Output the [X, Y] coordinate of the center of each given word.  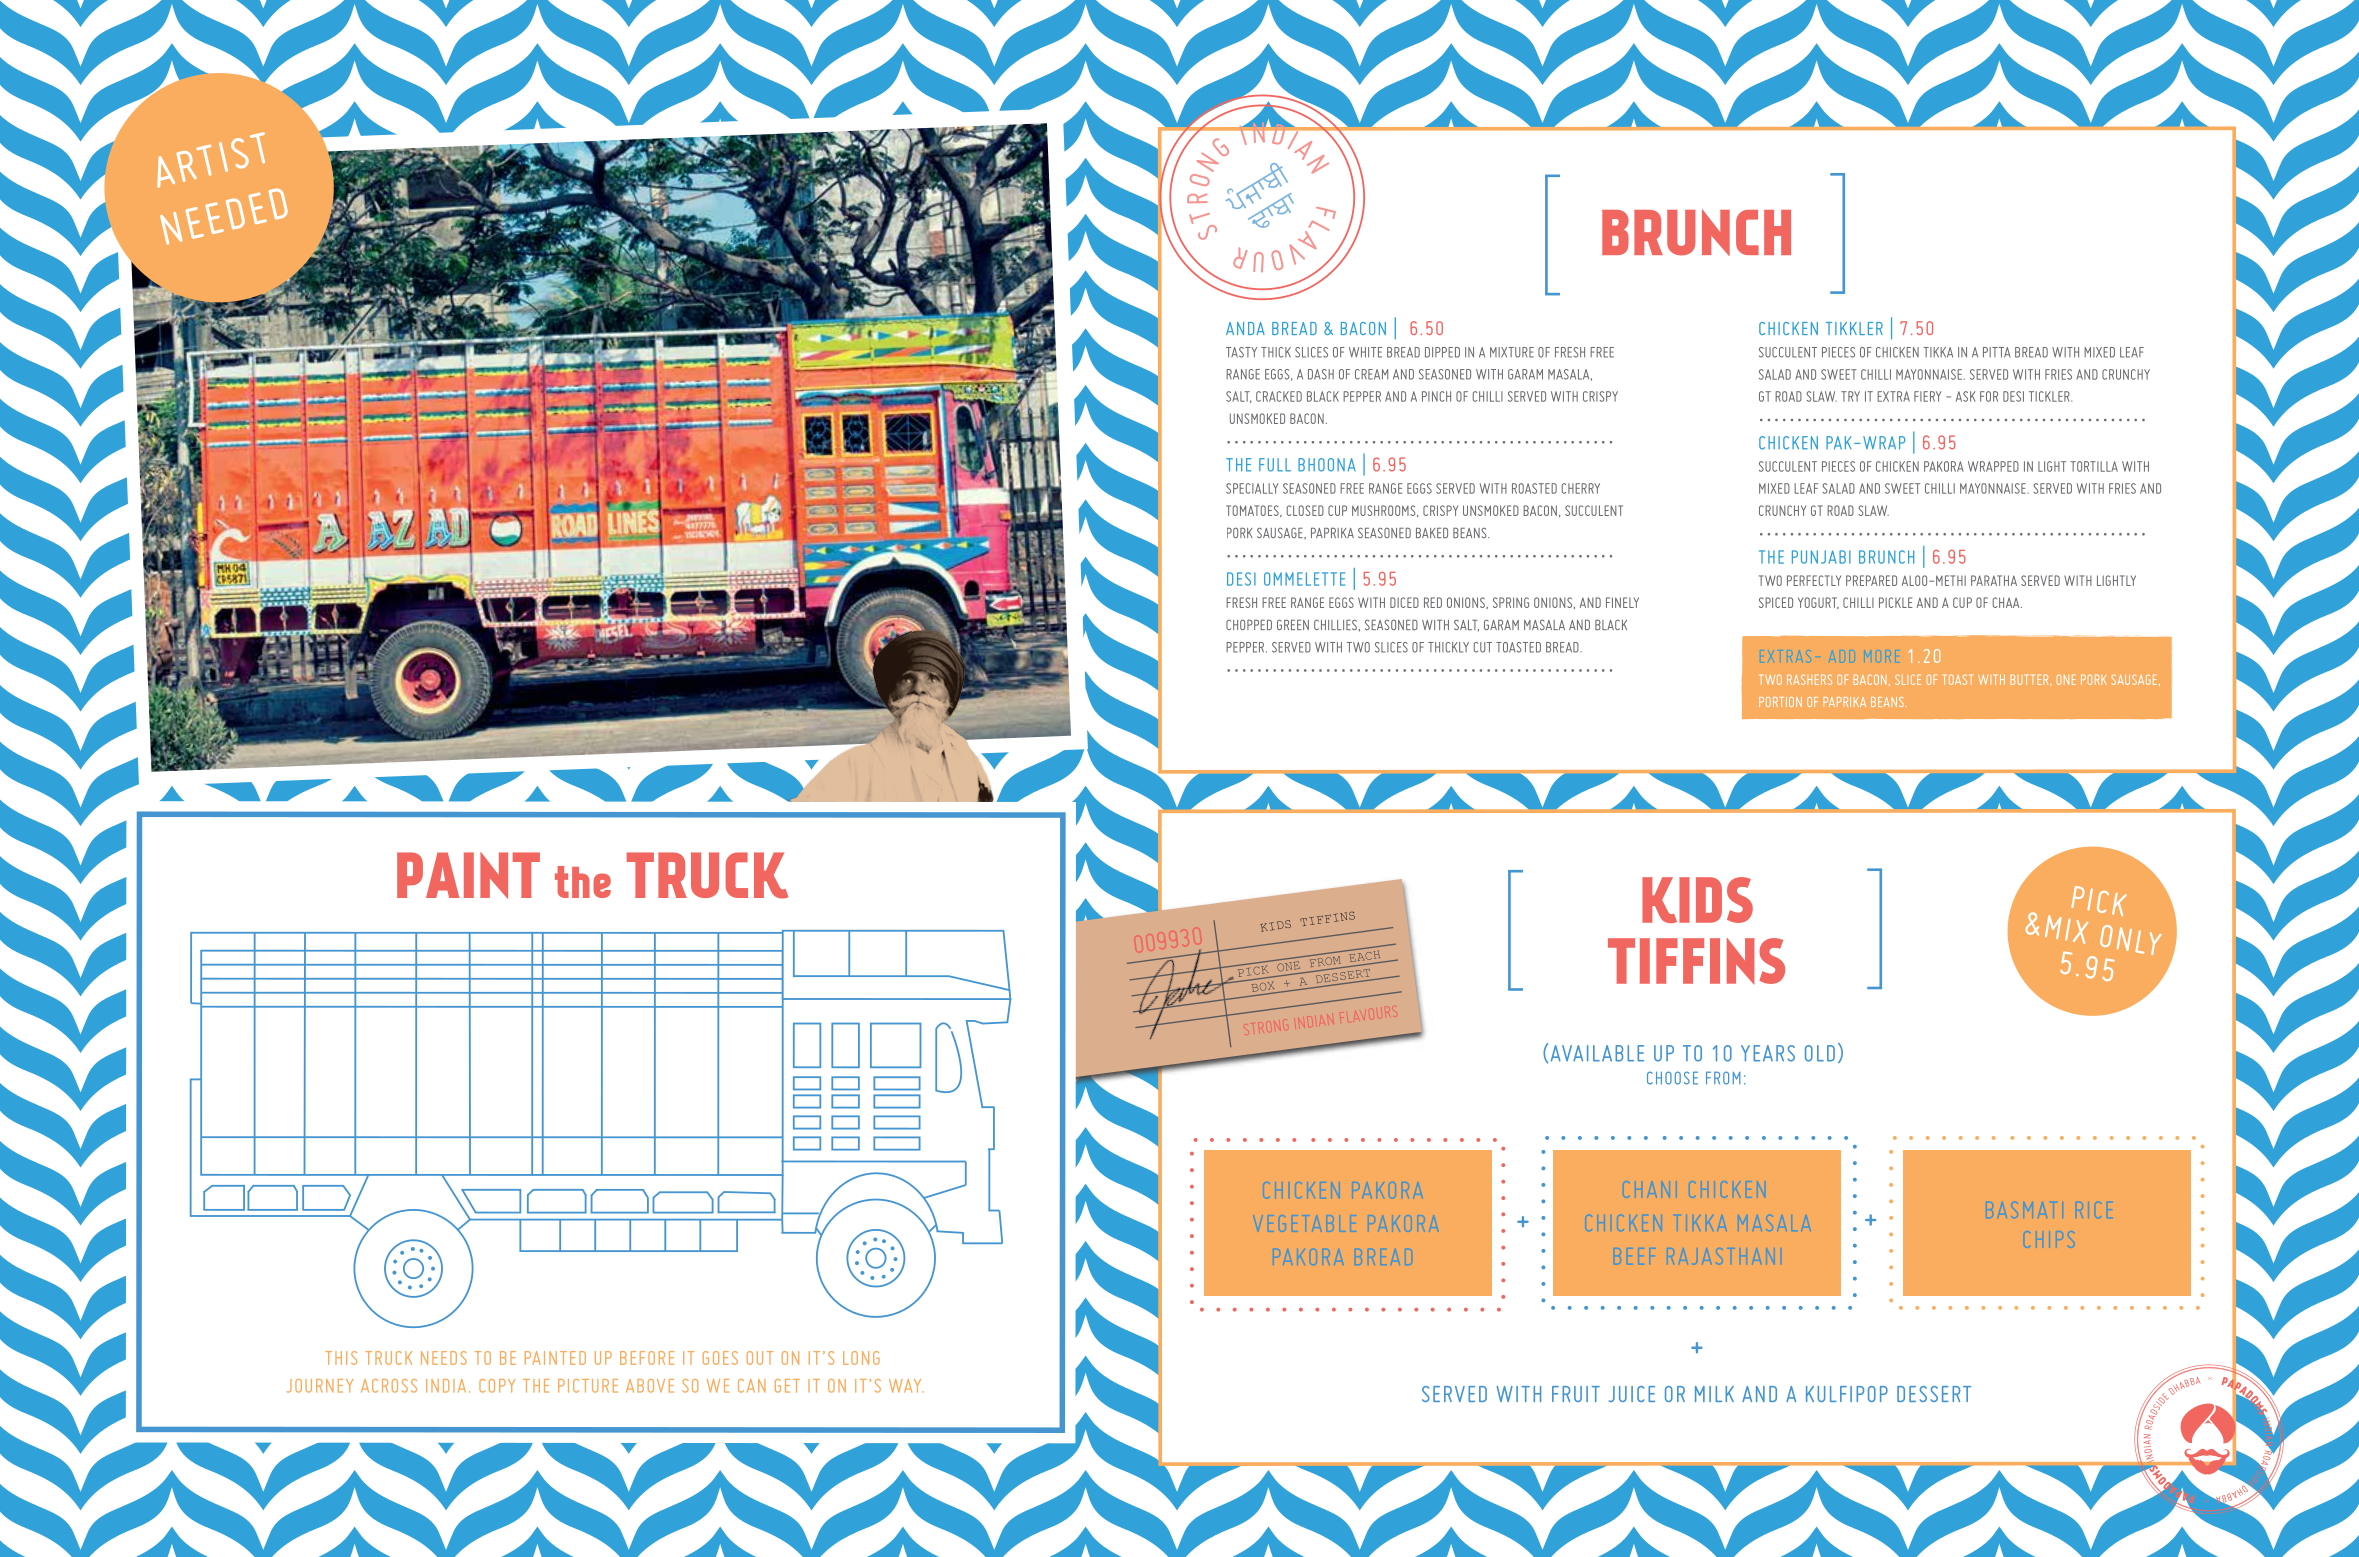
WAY [906, 1386]
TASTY [1241, 352]
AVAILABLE [1597, 1053]
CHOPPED [1249, 624]
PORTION [1780, 702]
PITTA [1997, 352]
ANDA [1245, 328]
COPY [497, 1386]
